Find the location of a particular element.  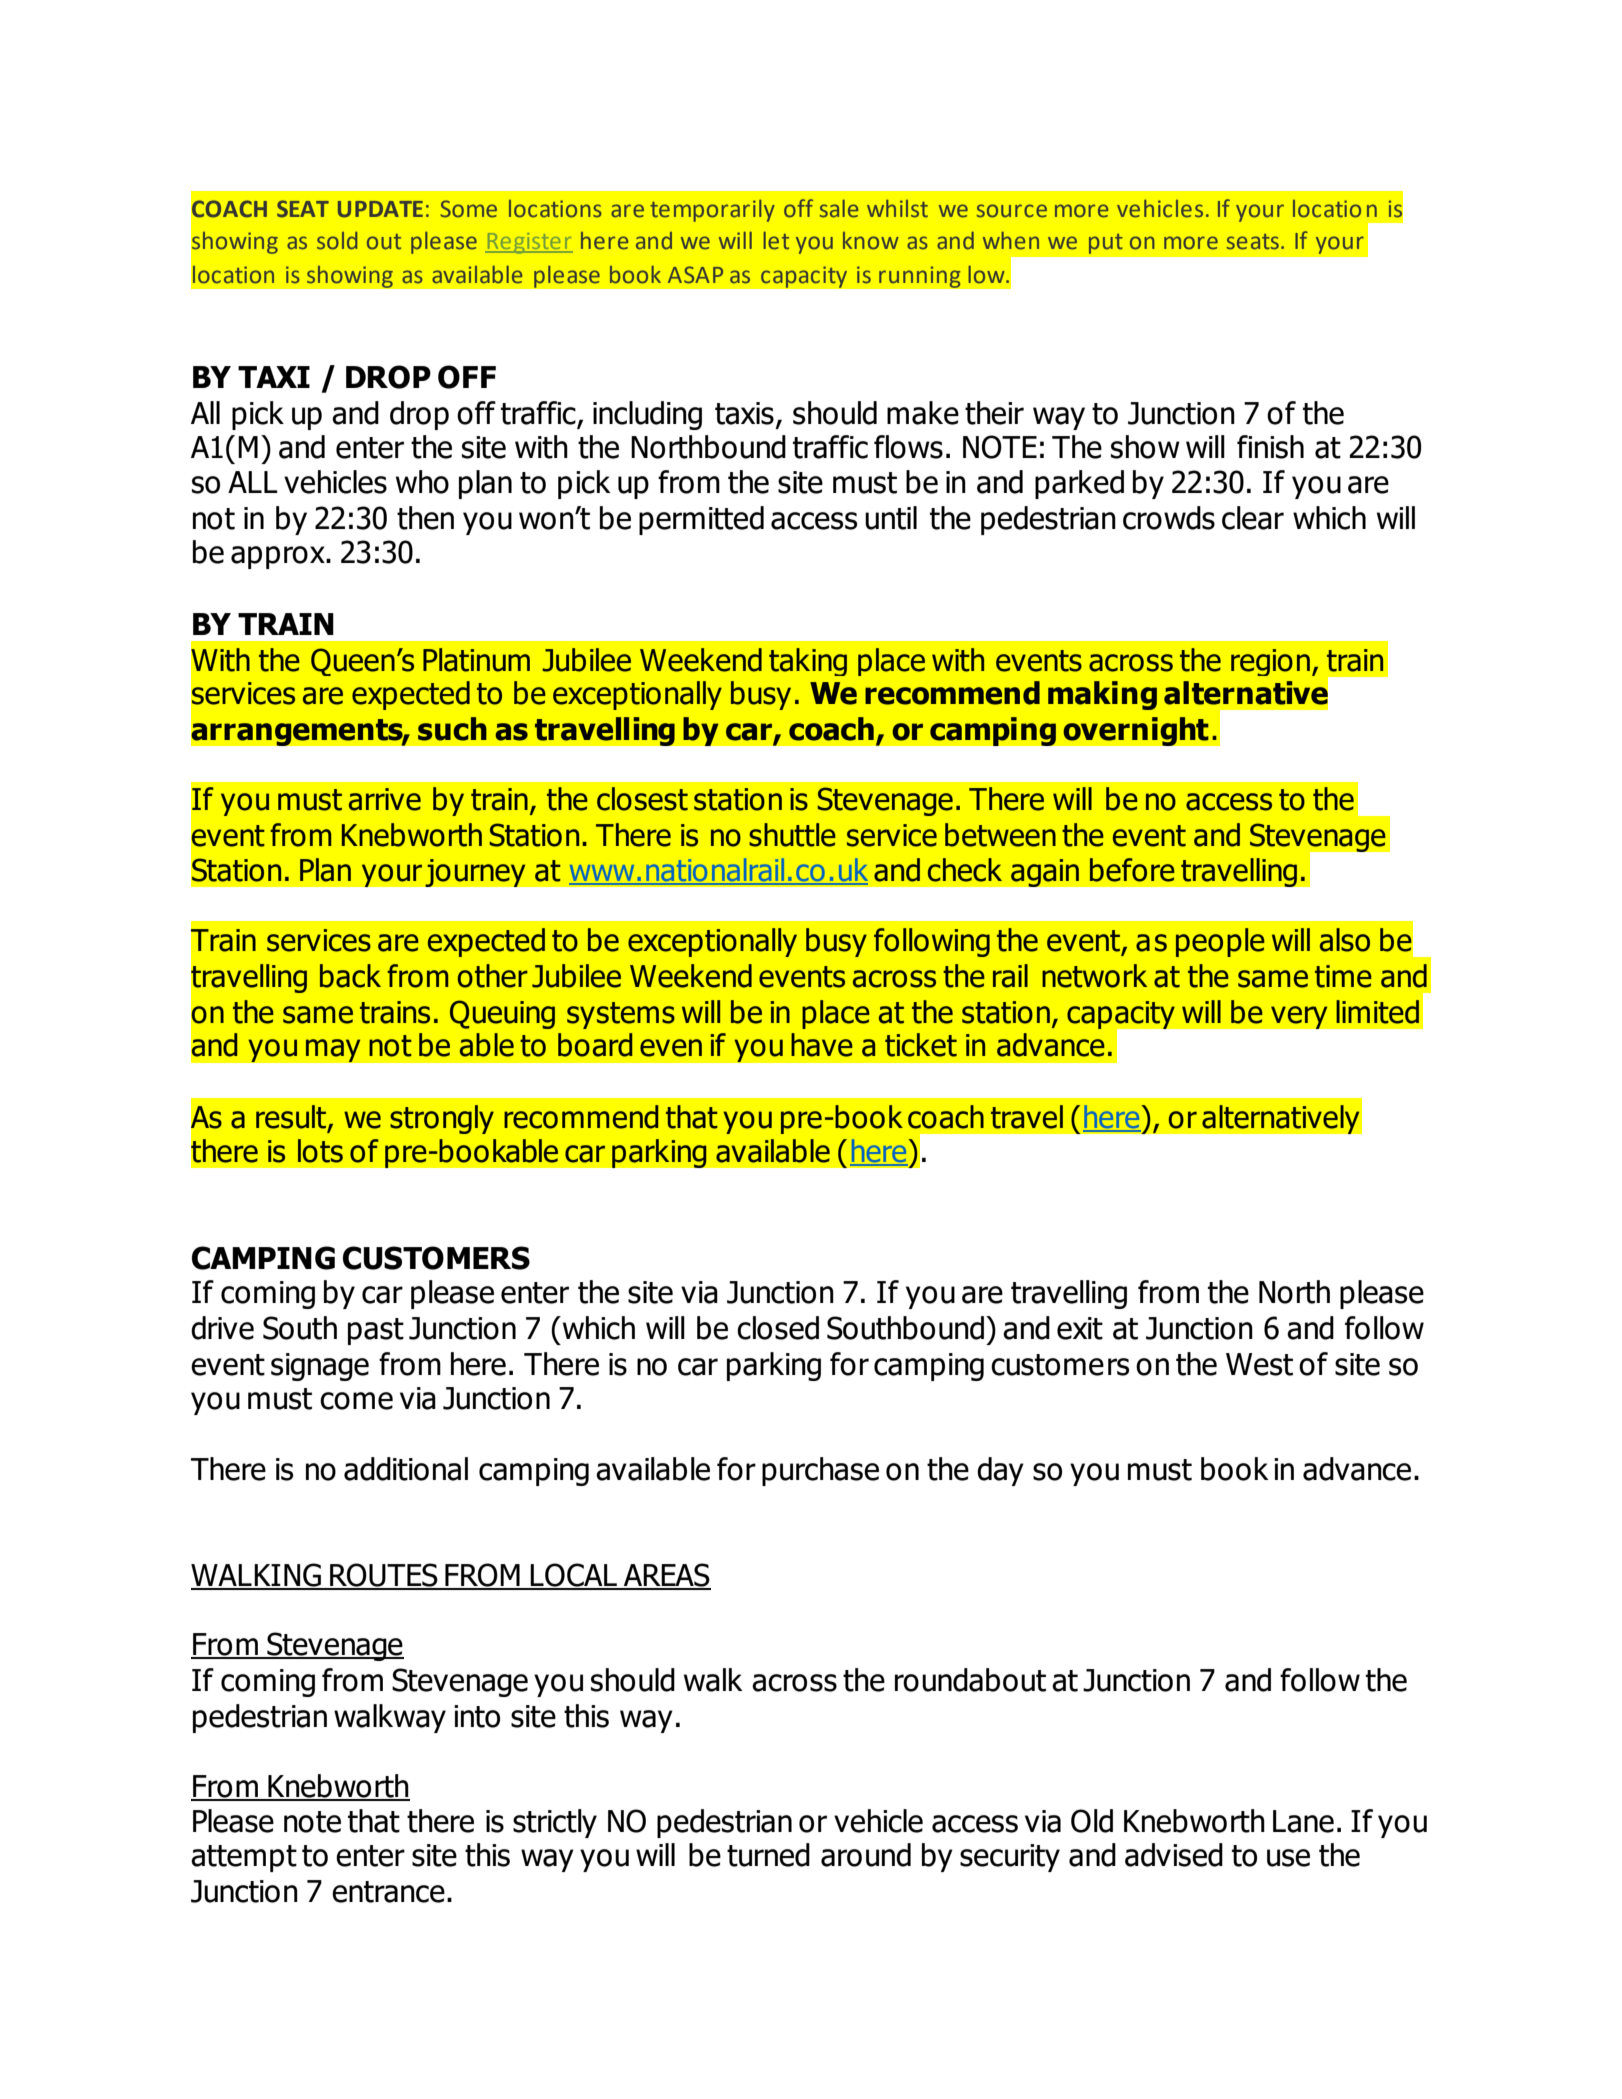

entrance is located at coordinates (388, 1892).
